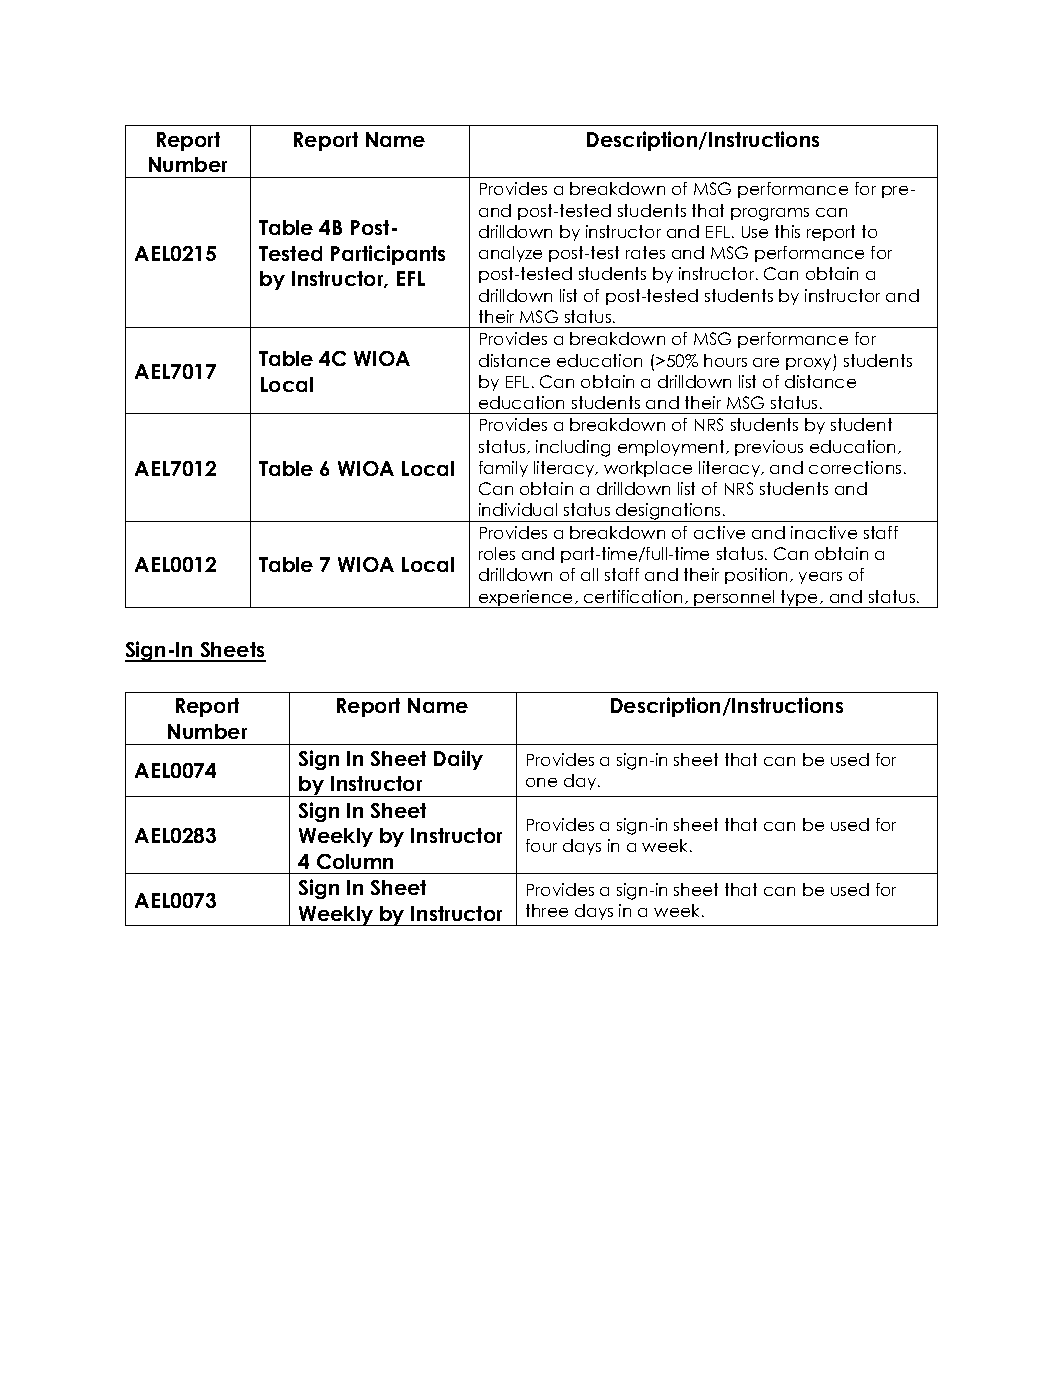  What do you see at coordinates (810, 364) in the screenshot?
I see `proxy` at bounding box center [810, 364].
